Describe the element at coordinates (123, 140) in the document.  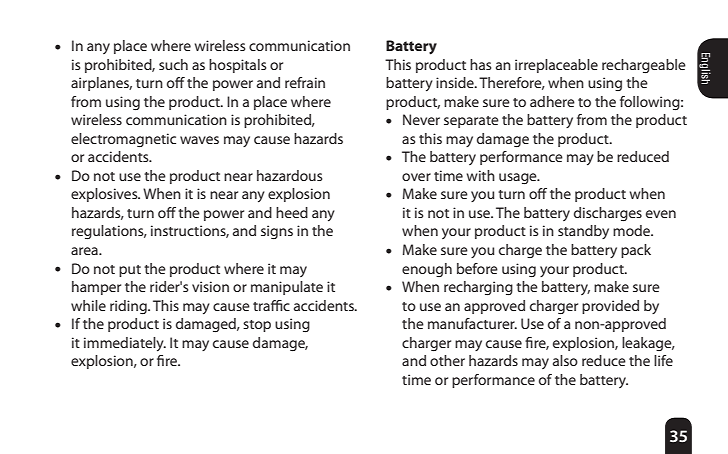
I see `electromagnetic` at that location.
